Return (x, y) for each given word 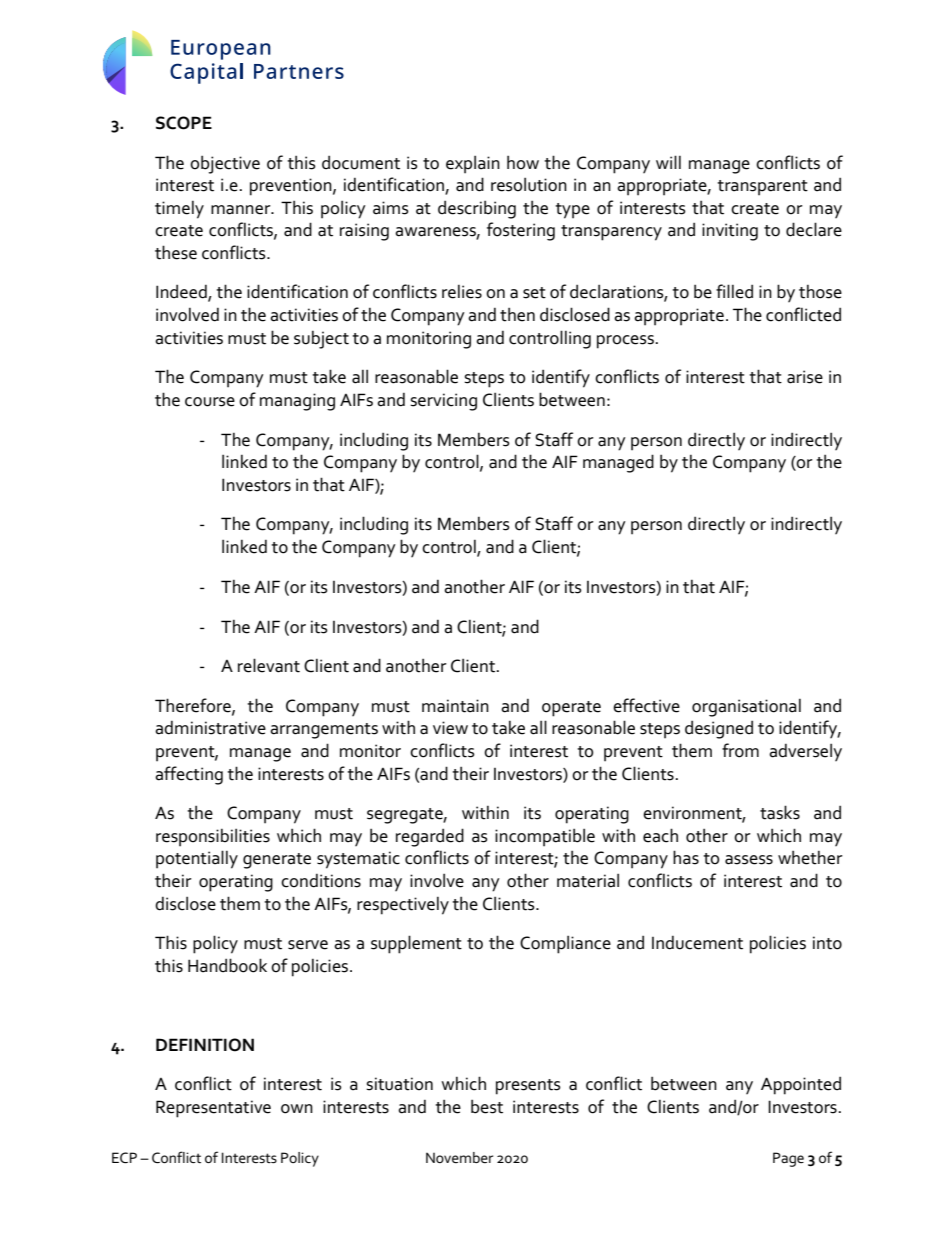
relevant (269, 665)
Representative (213, 1109)
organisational (746, 708)
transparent (762, 188)
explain (473, 165)
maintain (455, 706)
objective (225, 165)
